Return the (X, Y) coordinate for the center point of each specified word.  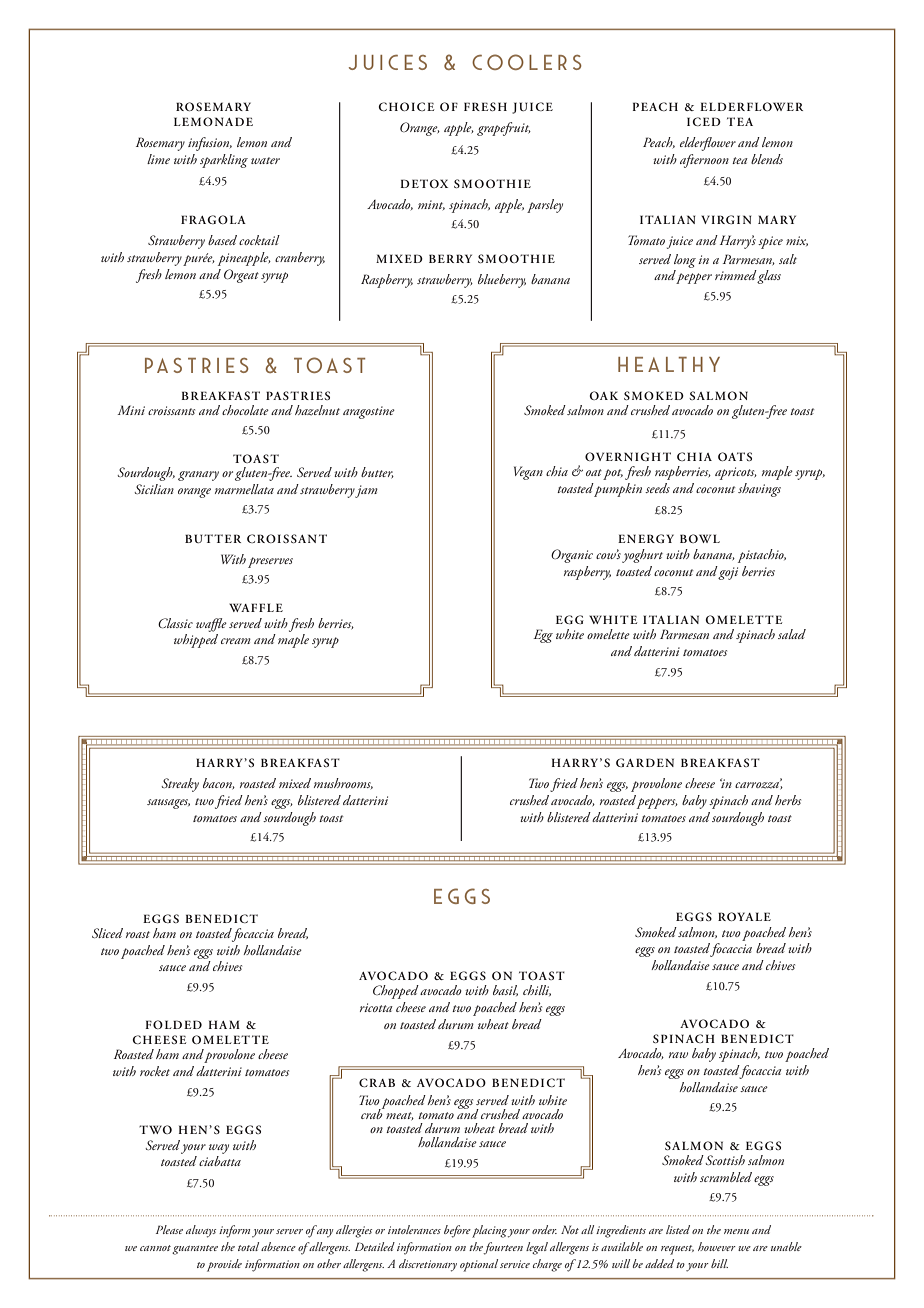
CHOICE (406, 106)
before (457, 1231)
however (717, 1246)
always (201, 1231)
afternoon (704, 161)
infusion (210, 144)
